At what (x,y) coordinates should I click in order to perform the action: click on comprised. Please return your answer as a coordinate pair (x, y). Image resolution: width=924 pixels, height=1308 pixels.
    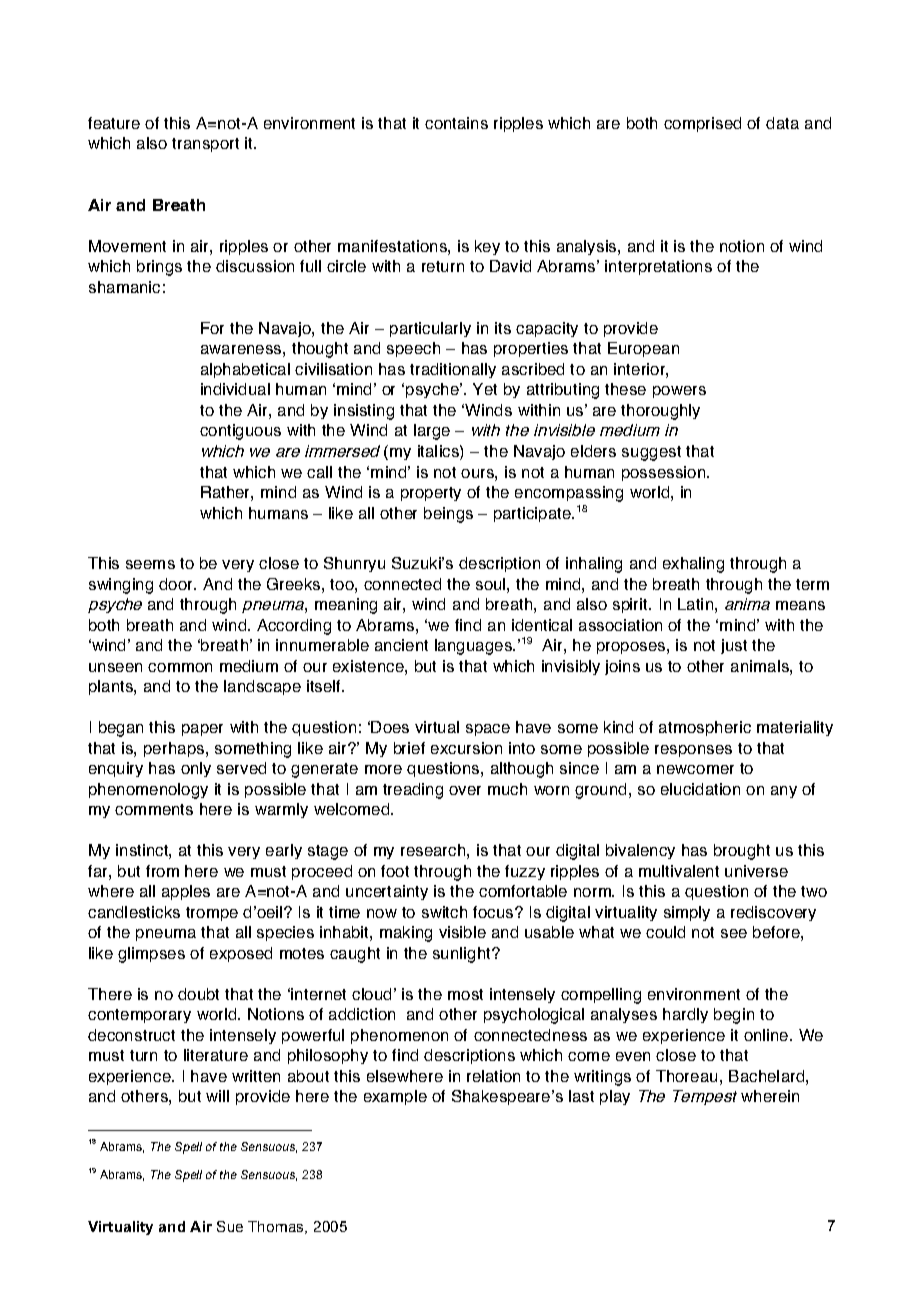
    Looking at the image, I should click on (702, 124).
